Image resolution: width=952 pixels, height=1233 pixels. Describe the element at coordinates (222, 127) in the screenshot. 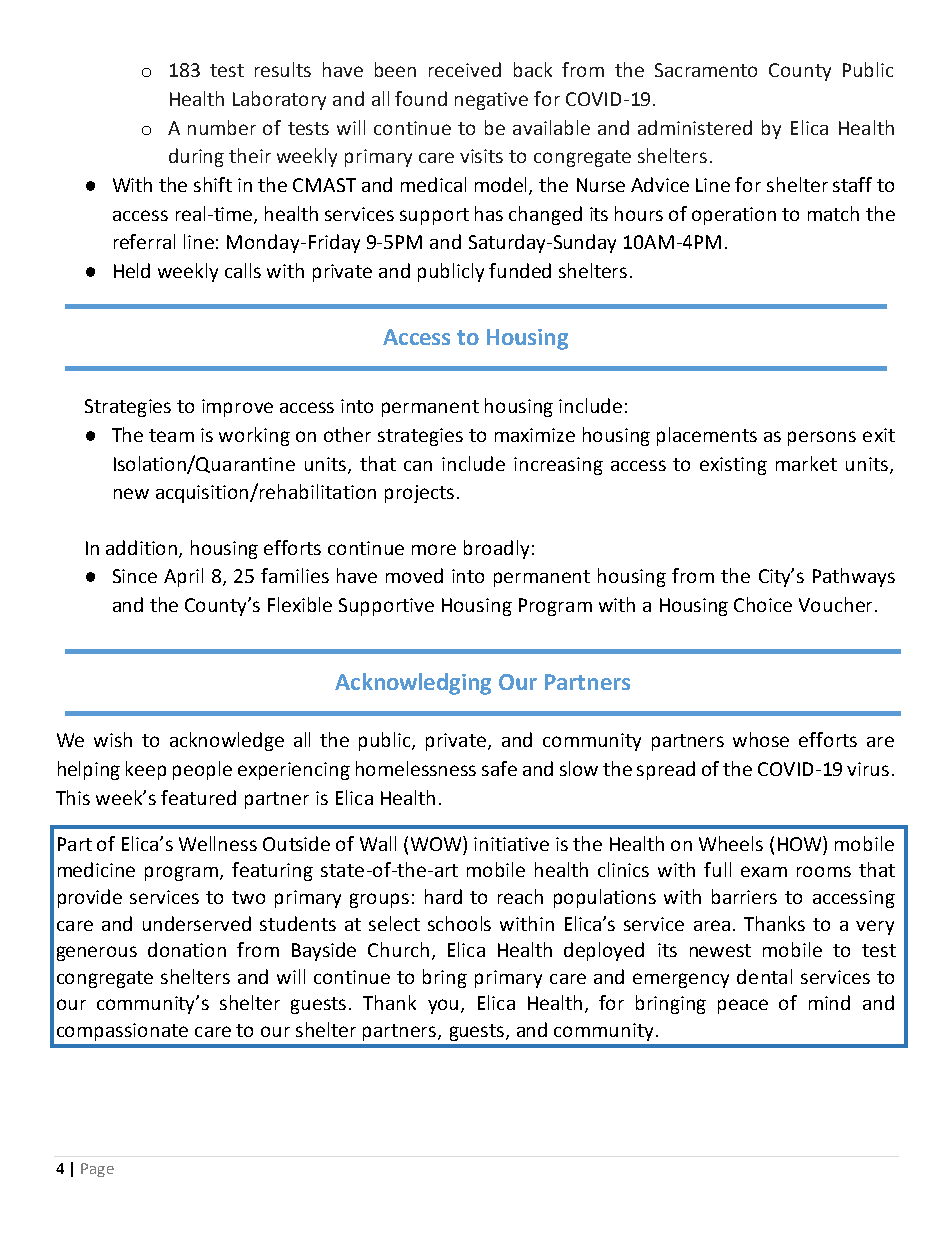

I see `number` at that location.
